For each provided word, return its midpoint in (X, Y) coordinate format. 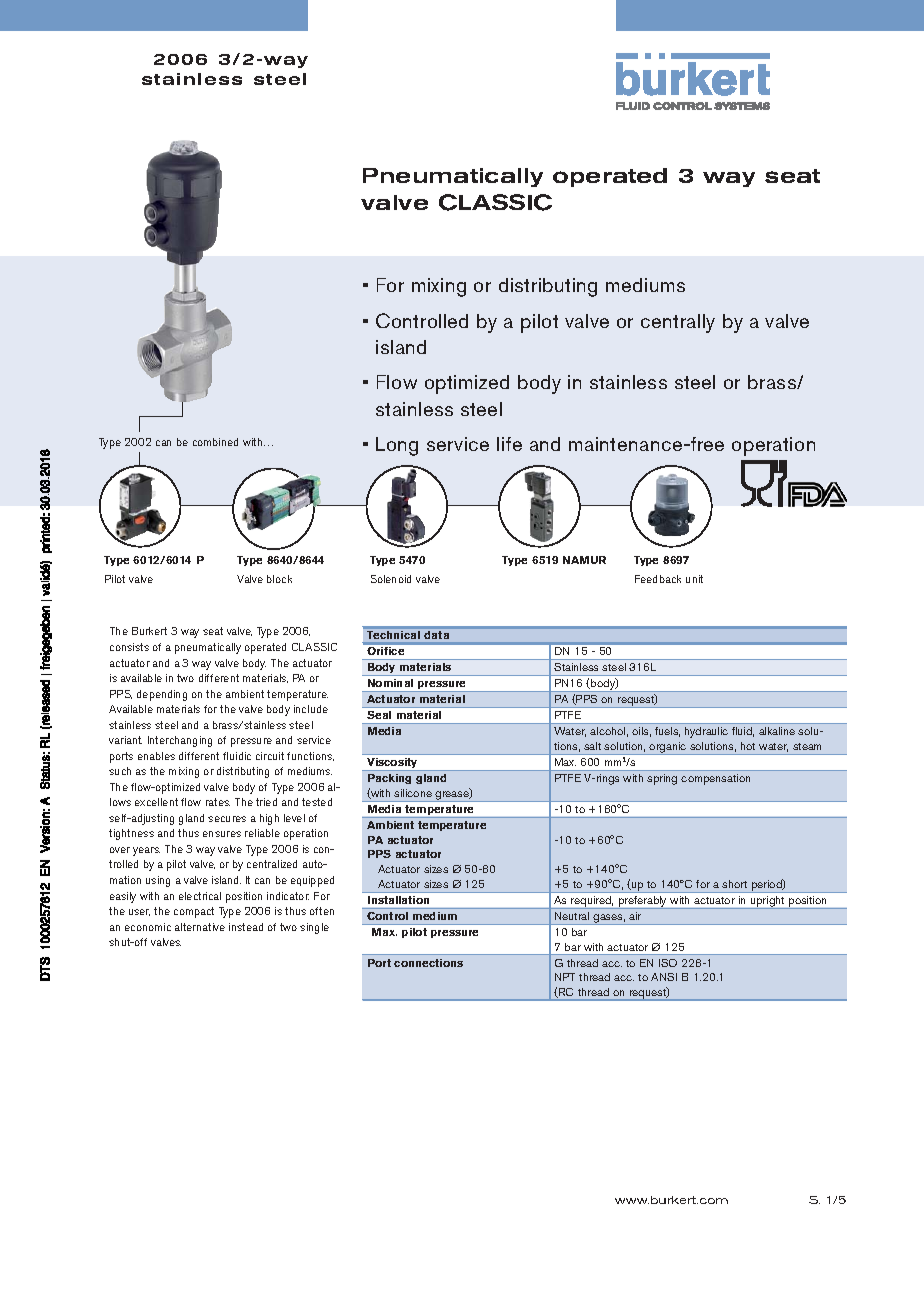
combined (215, 442)
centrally (678, 323)
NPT (565, 977)
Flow (397, 382)
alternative (200, 927)
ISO (668, 963)
